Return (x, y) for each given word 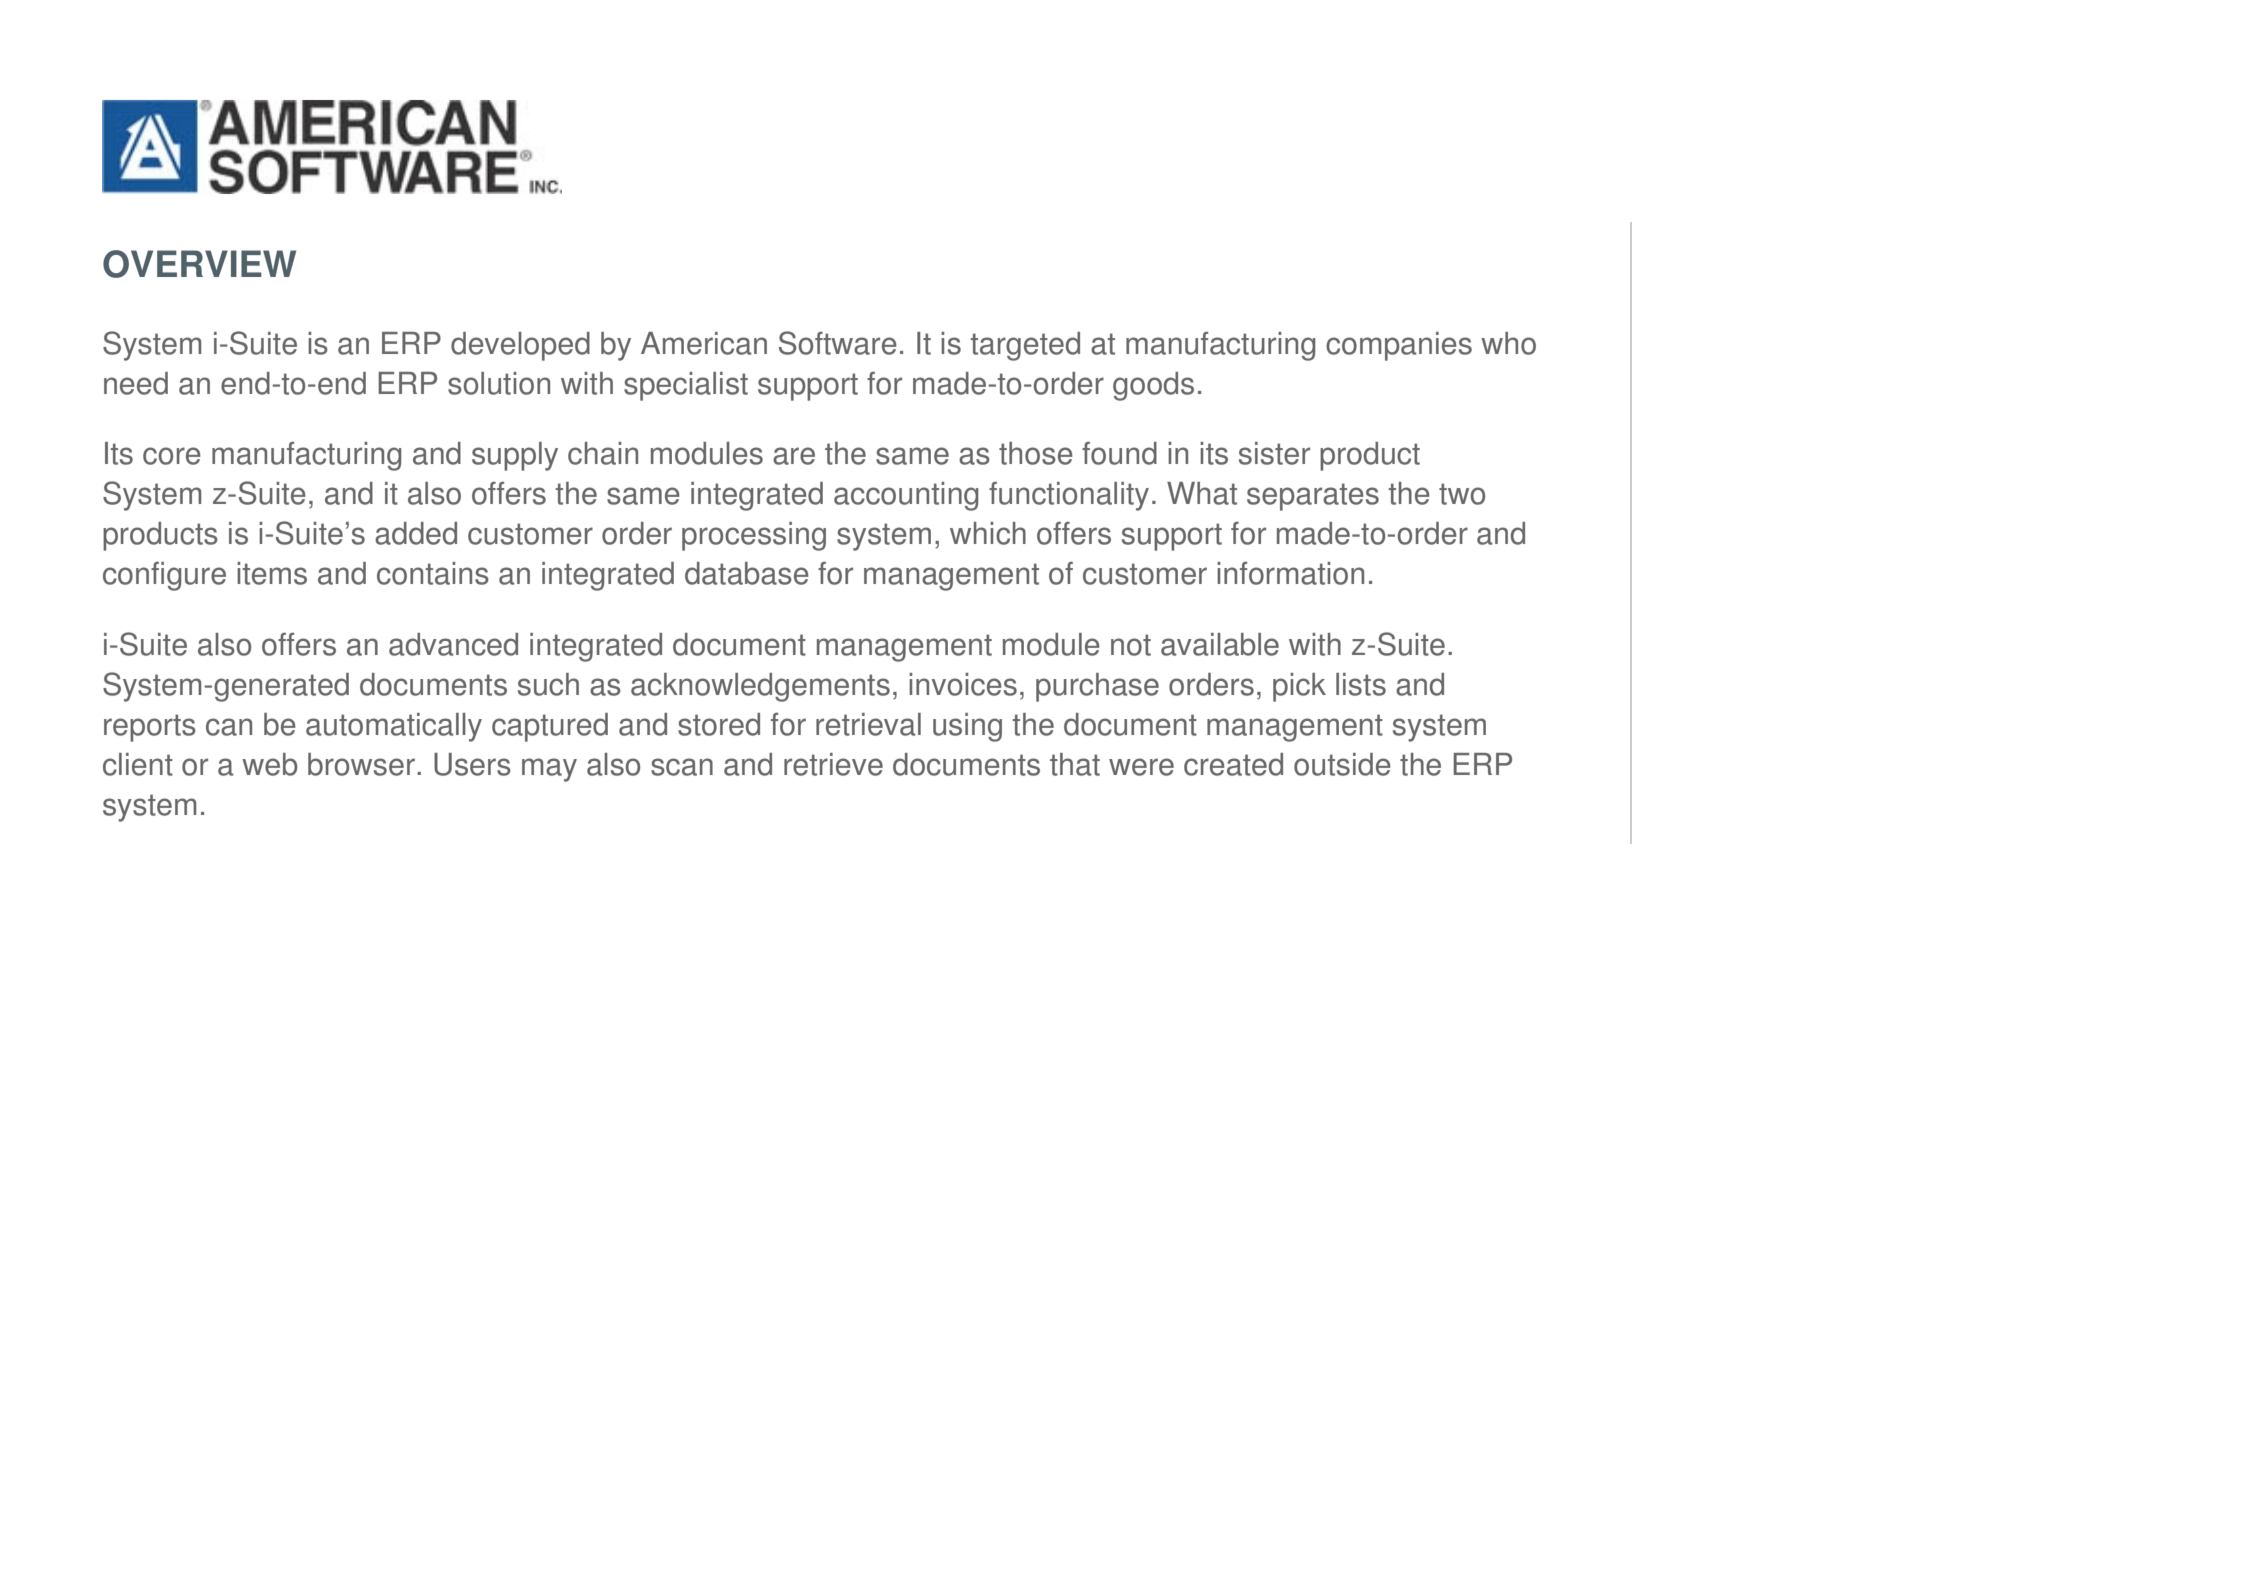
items (272, 573)
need (136, 383)
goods (1153, 386)
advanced (453, 644)
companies (1399, 346)
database (747, 573)
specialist (686, 386)
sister (1274, 453)
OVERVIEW (199, 264)
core (172, 456)
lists (1361, 684)
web (270, 764)
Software (838, 343)
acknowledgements (760, 687)
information (1290, 573)
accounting (906, 496)
